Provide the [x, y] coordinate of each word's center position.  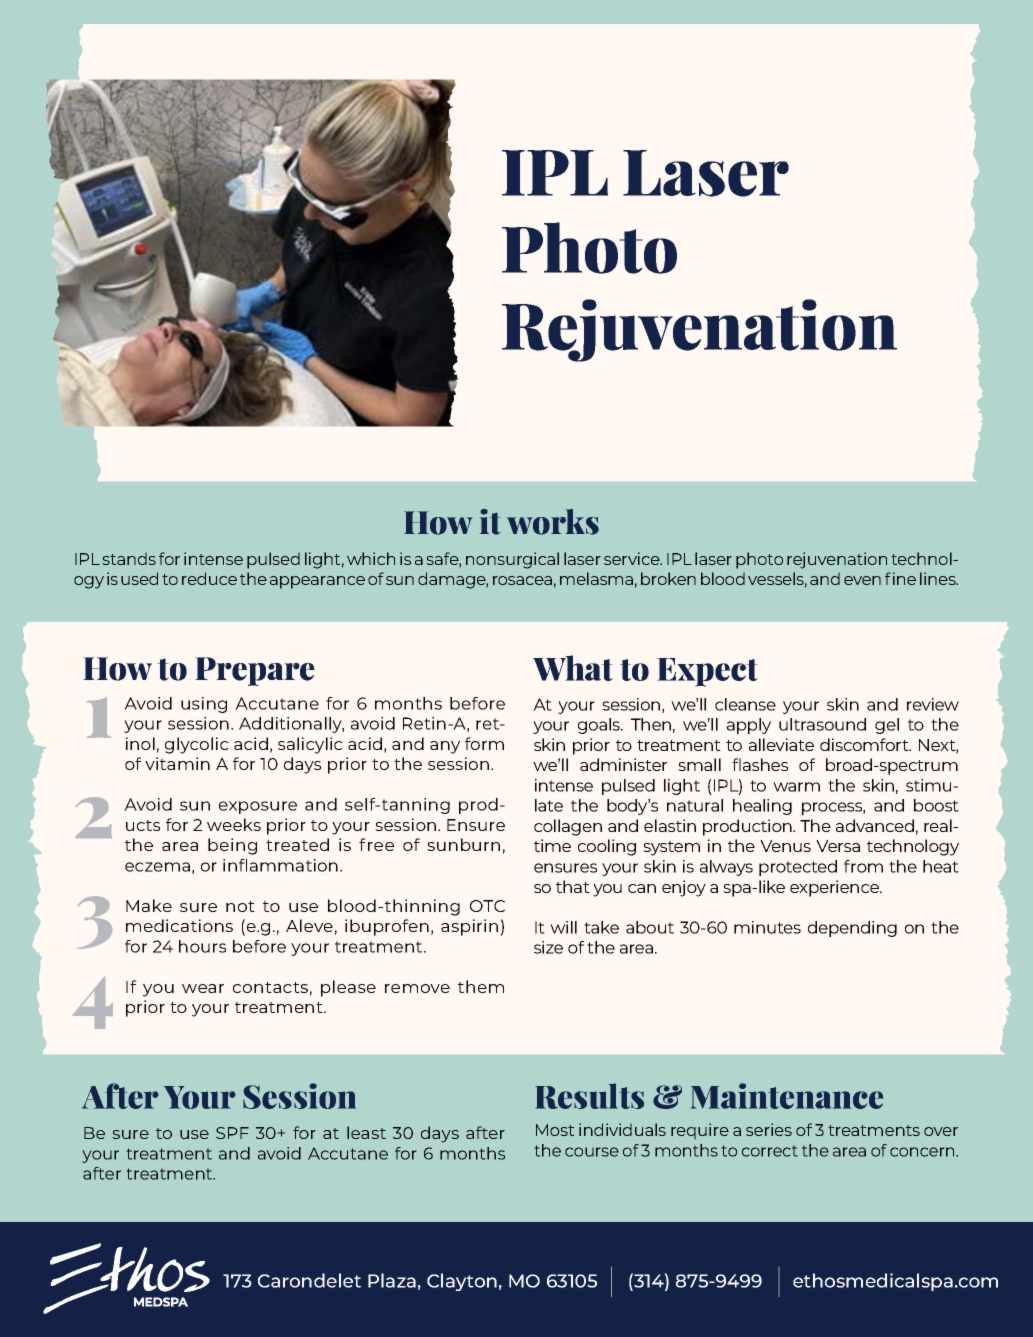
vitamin [177, 763]
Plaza [392, 1280]
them [481, 986]
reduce [209, 578]
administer [623, 764]
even [862, 580]
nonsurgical [512, 560]
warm [796, 787]
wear [203, 988]
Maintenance [787, 1096]
